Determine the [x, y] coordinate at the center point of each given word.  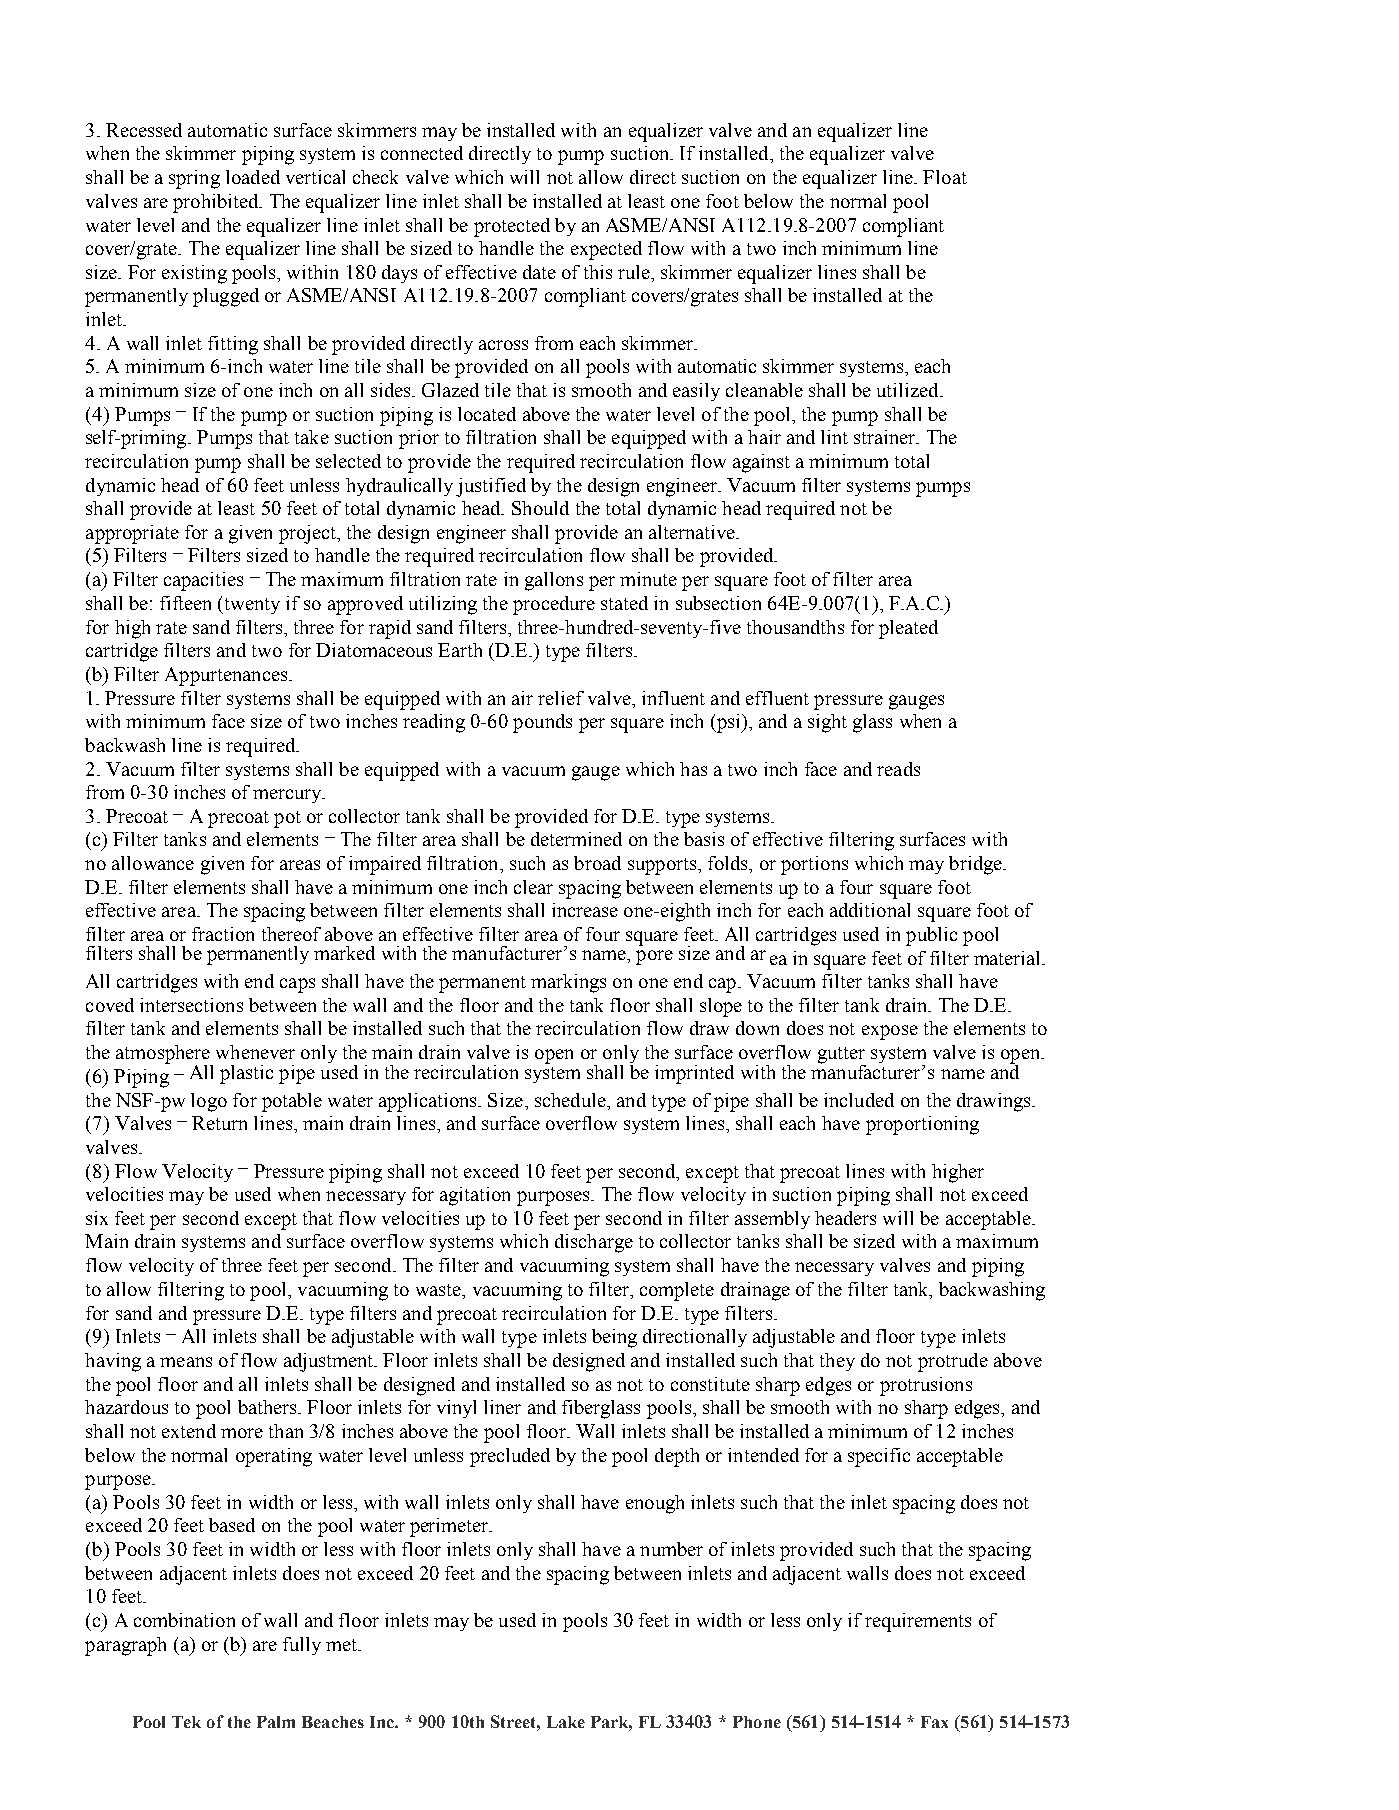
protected [512, 227]
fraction [223, 934]
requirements [918, 1622]
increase [585, 910]
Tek [186, 1722]
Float [945, 177]
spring [194, 179]
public [931, 936]
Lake [566, 1722]
